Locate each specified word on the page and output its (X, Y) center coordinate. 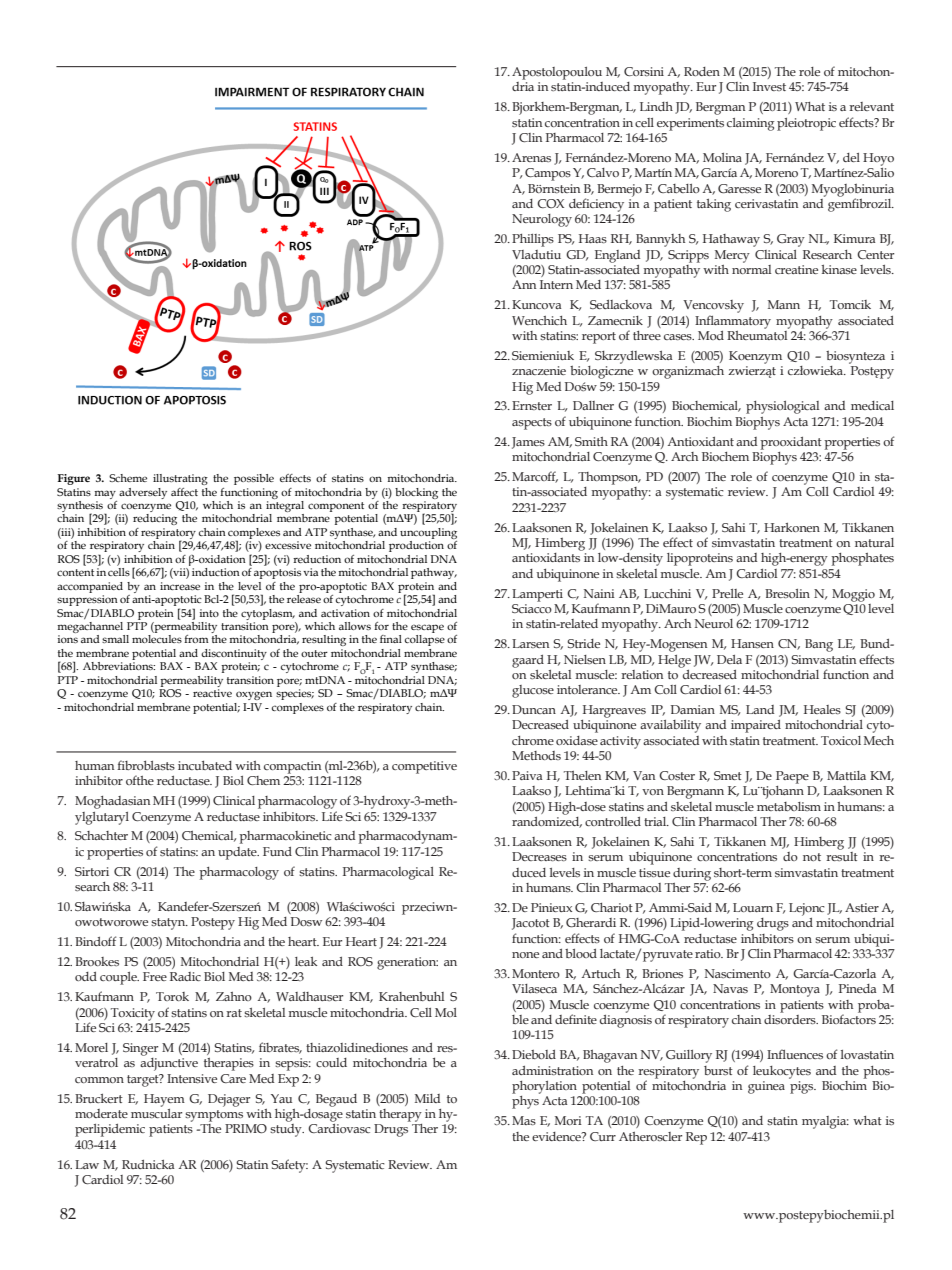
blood (581, 953)
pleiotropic (806, 124)
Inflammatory (733, 322)
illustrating (180, 479)
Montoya (795, 990)
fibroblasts (146, 765)
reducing (155, 519)
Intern (556, 284)
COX (550, 203)
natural (874, 542)
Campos (548, 174)
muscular (156, 1112)
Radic (185, 976)
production (416, 546)
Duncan (534, 709)
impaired (756, 726)
